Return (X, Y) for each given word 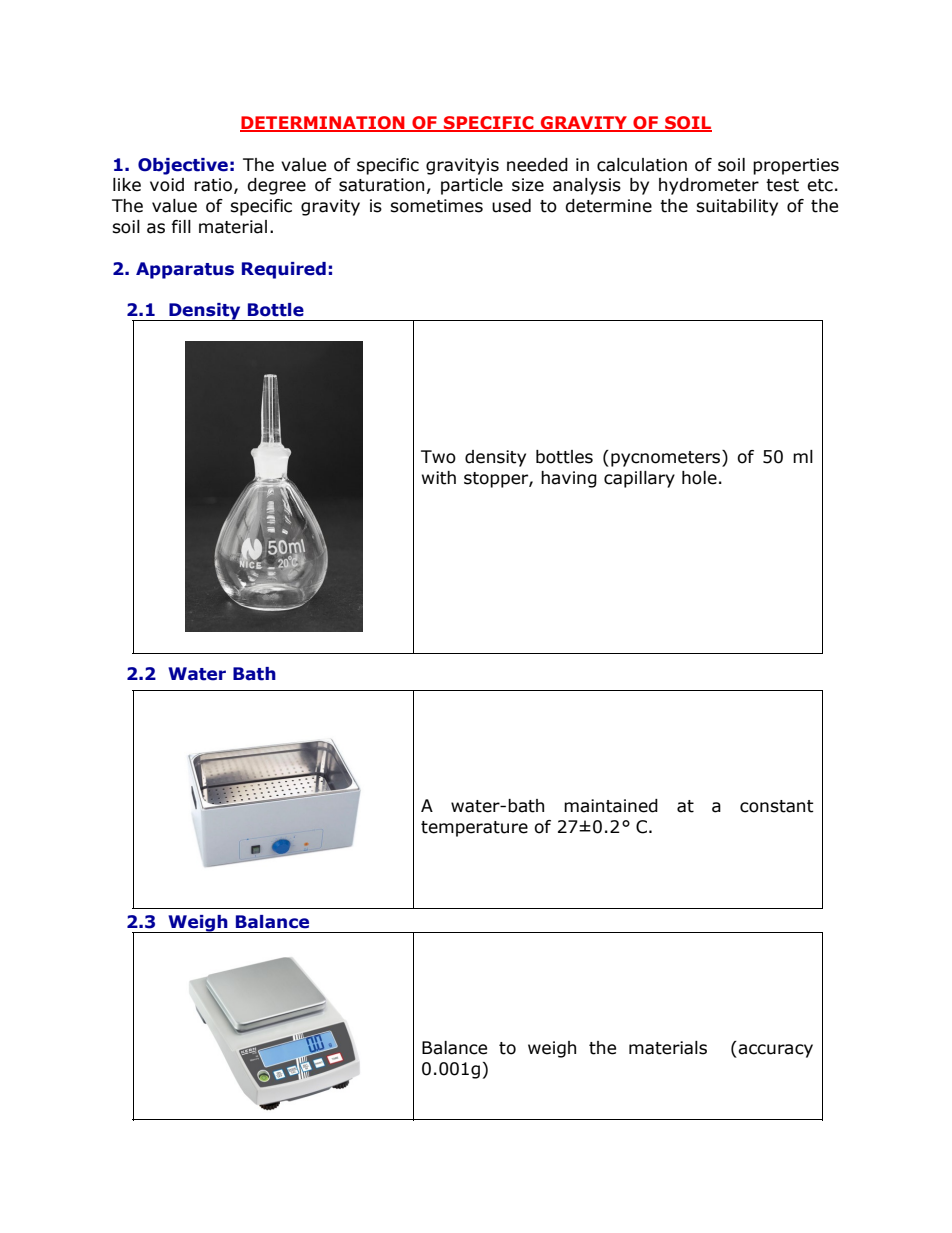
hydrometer (709, 186)
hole (699, 478)
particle (472, 186)
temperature (474, 829)
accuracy (774, 1051)
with (439, 478)
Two (438, 457)
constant (777, 806)
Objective (183, 166)
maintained (611, 806)
